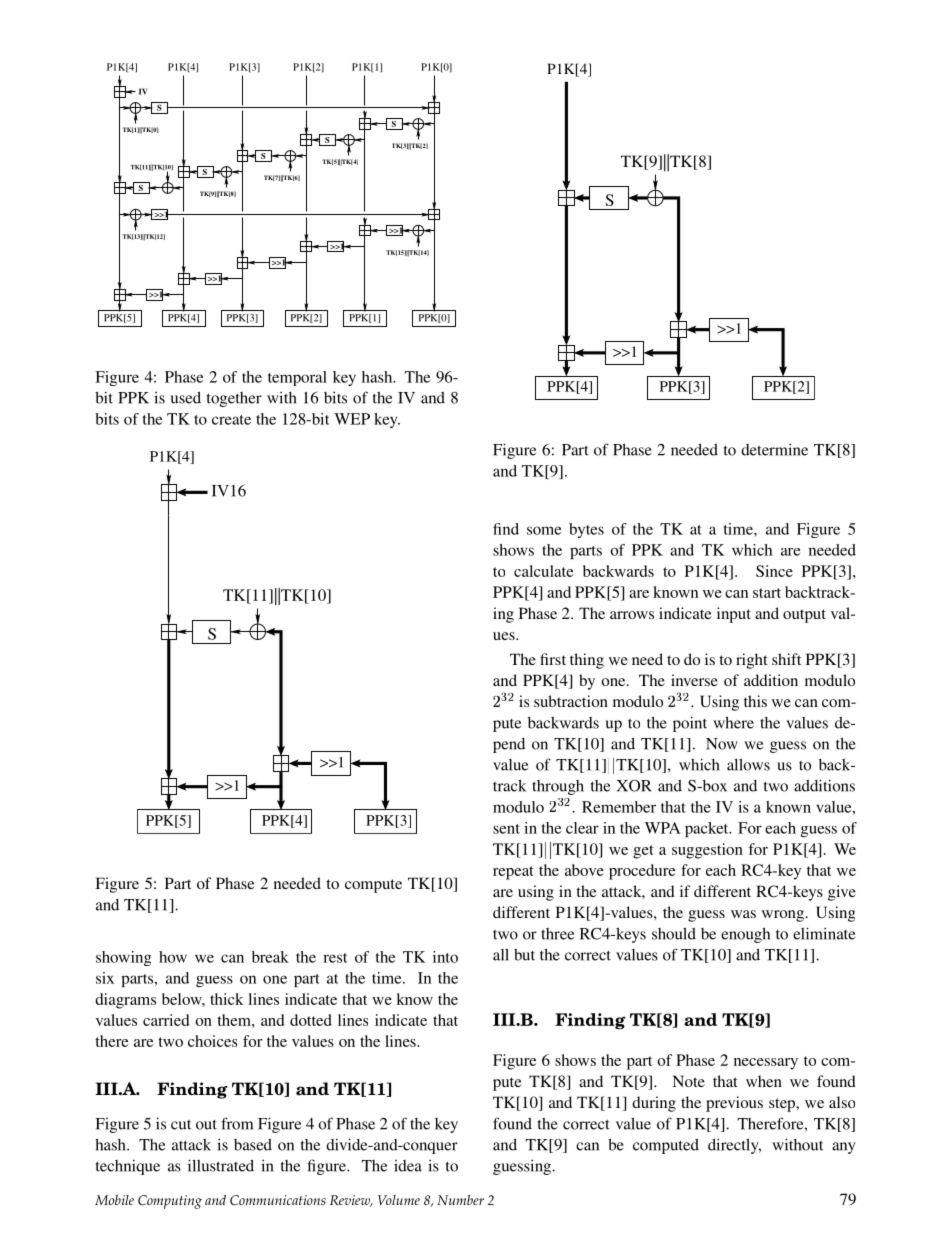  Describe the element at coordinates (185, 397) in the page. I see `used` at that location.
